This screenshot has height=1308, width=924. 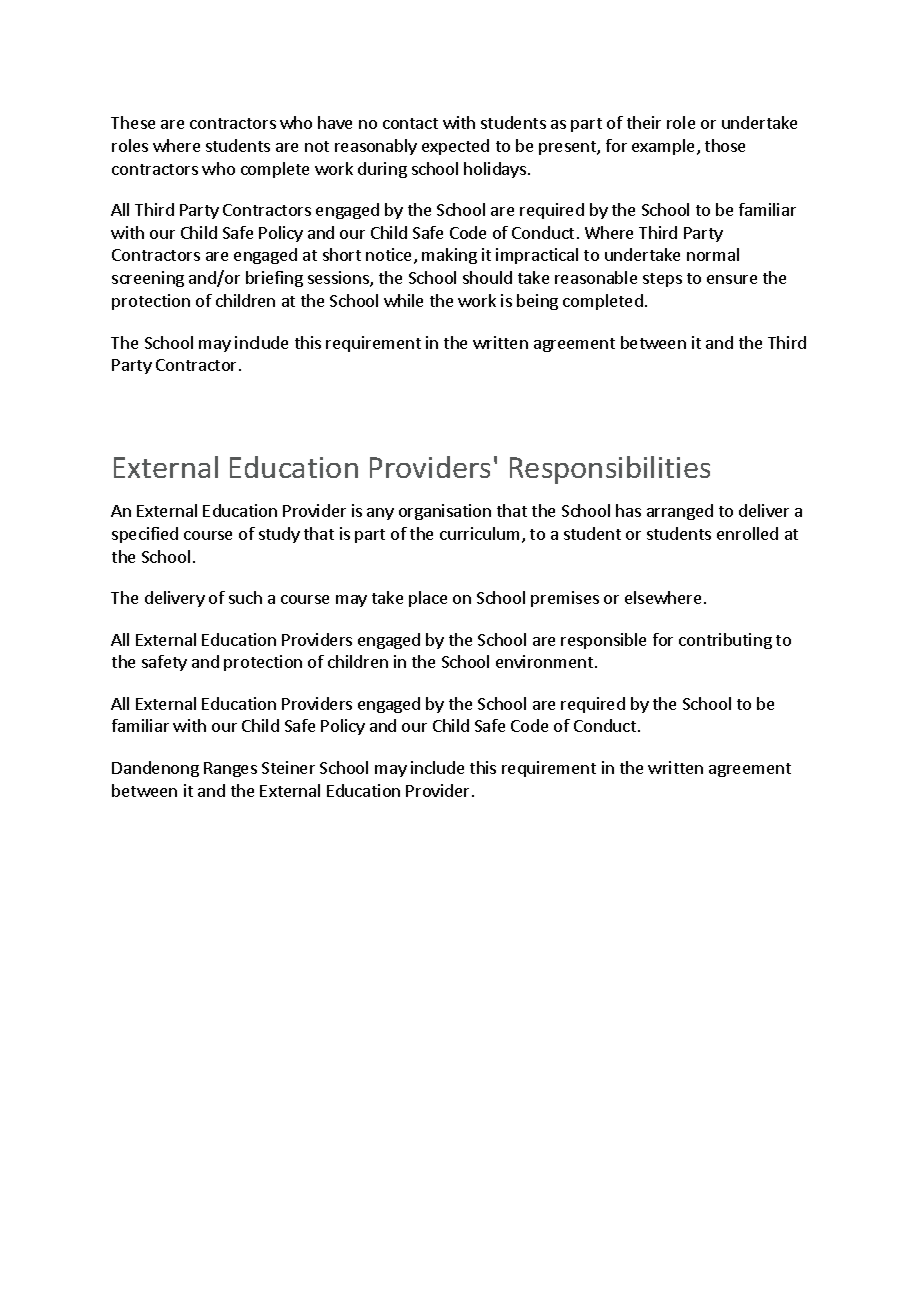 What do you see at coordinates (680, 512) in the screenshot?
I see `arranged` at bounding box center [680, 512].
